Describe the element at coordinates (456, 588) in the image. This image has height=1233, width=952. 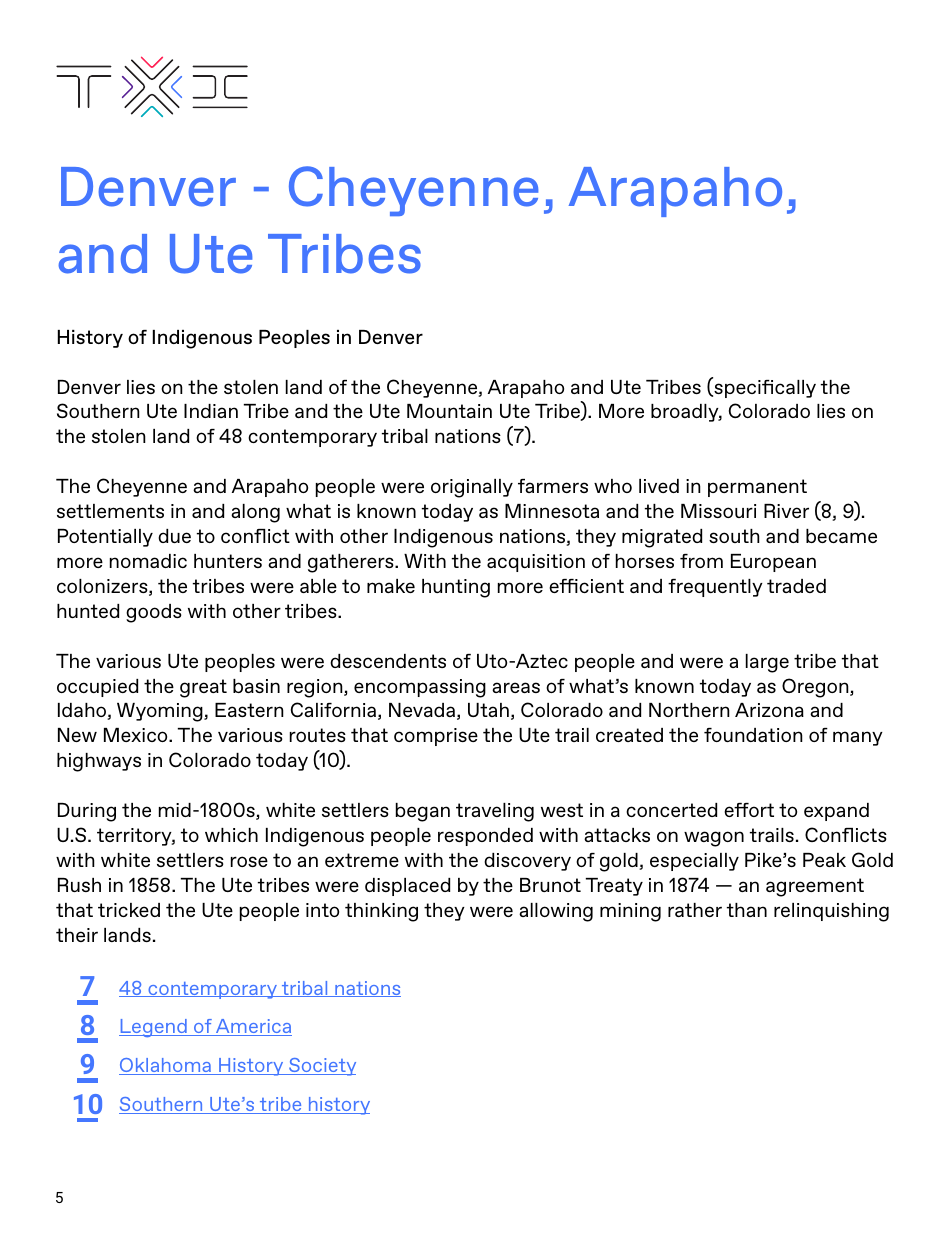
I see `hunting` at that location.
